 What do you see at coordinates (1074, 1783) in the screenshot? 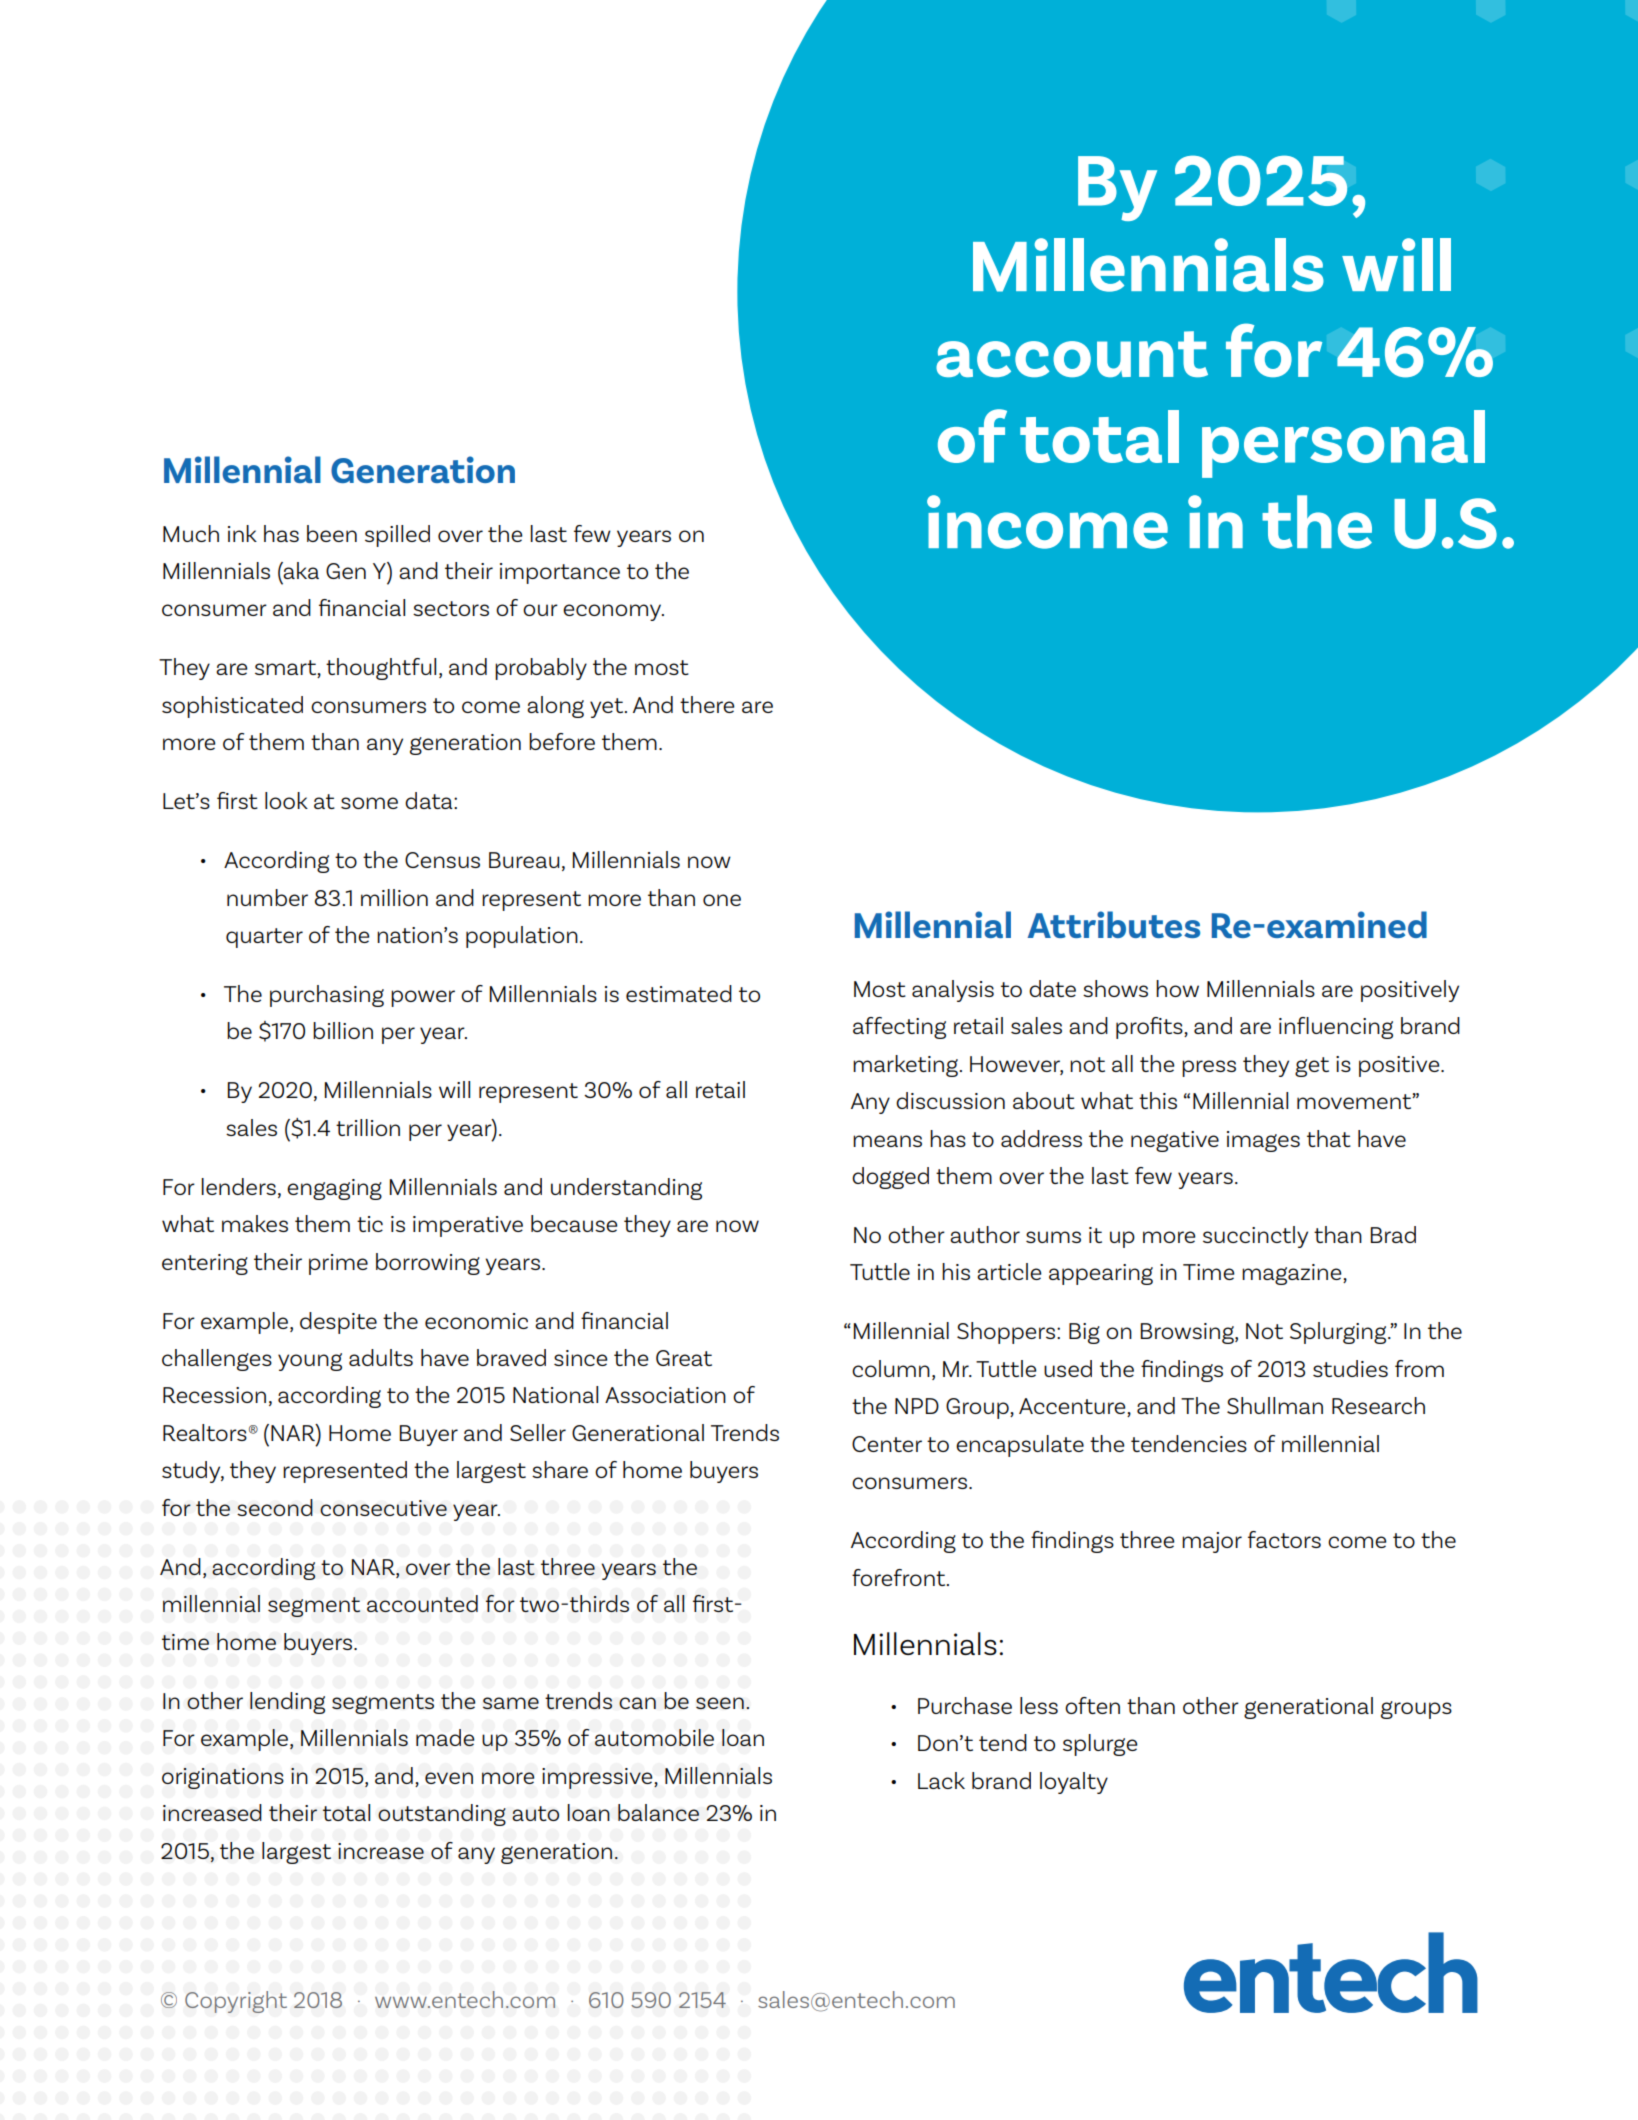
I see `loyalty` at bounding box center [1074, 1783].
